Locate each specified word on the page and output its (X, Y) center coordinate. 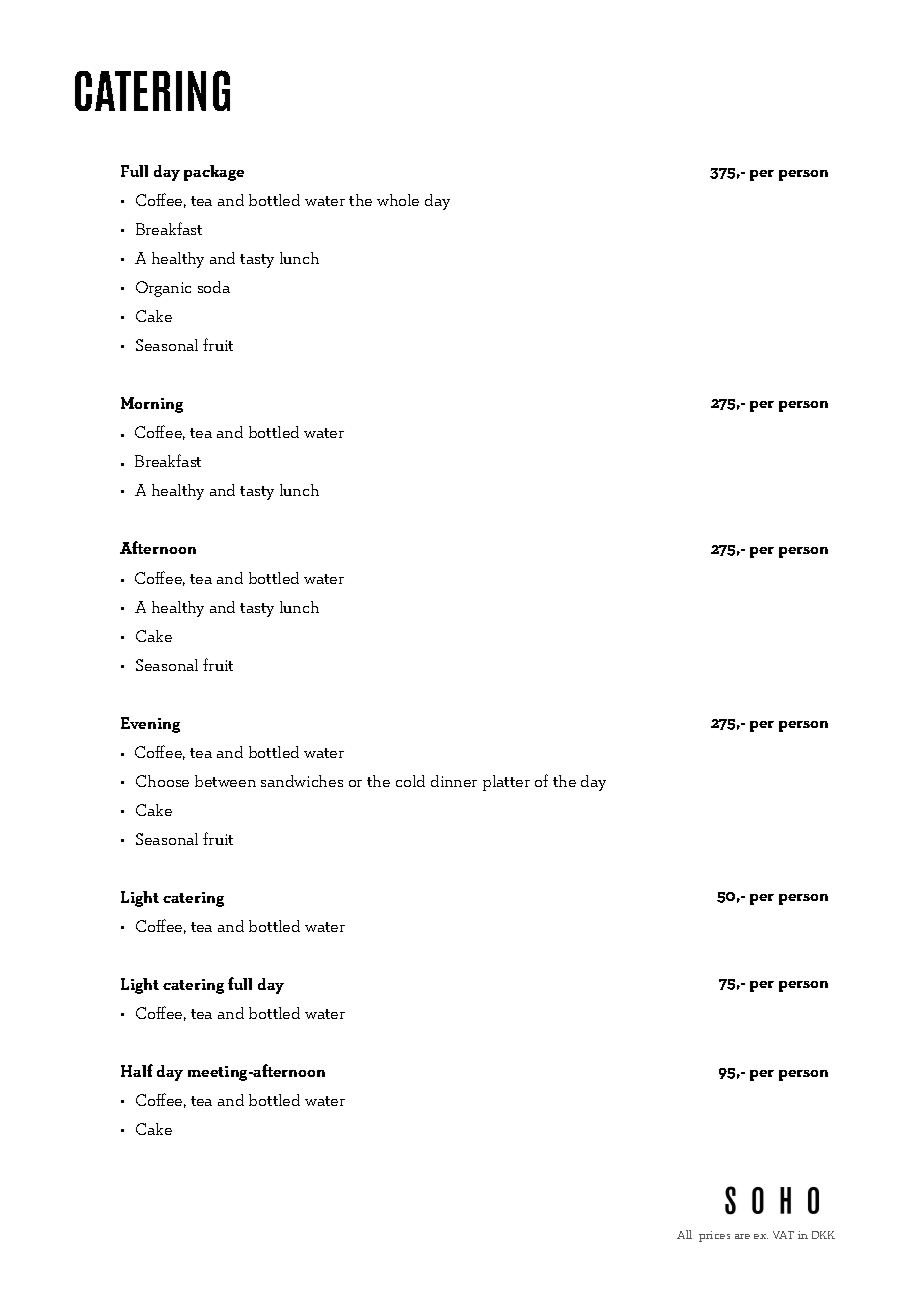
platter (506, 783)
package (214, 173)
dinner (454, 781)
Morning (152, 405)
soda (214, 287)
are (742, 1236)
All (684, 1234)
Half (137, 1070)
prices (714, 1236)
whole (398, 200)
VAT (783, 1235)
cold (410, 781)
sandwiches (302, 781)
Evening (150, 725)
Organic (163, 289)
